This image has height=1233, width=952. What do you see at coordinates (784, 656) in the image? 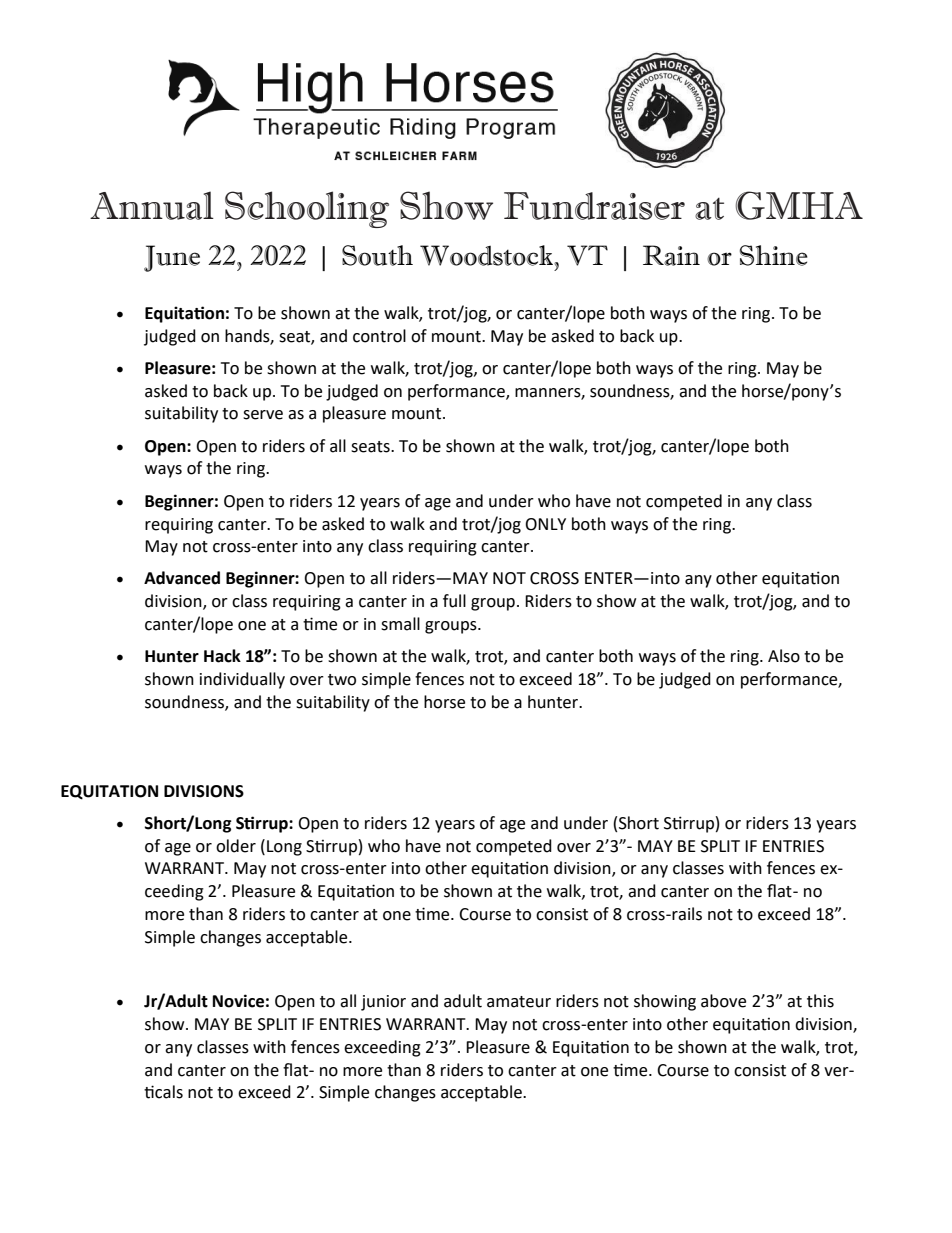
I see `Also` at bounding box center [784, 656].
